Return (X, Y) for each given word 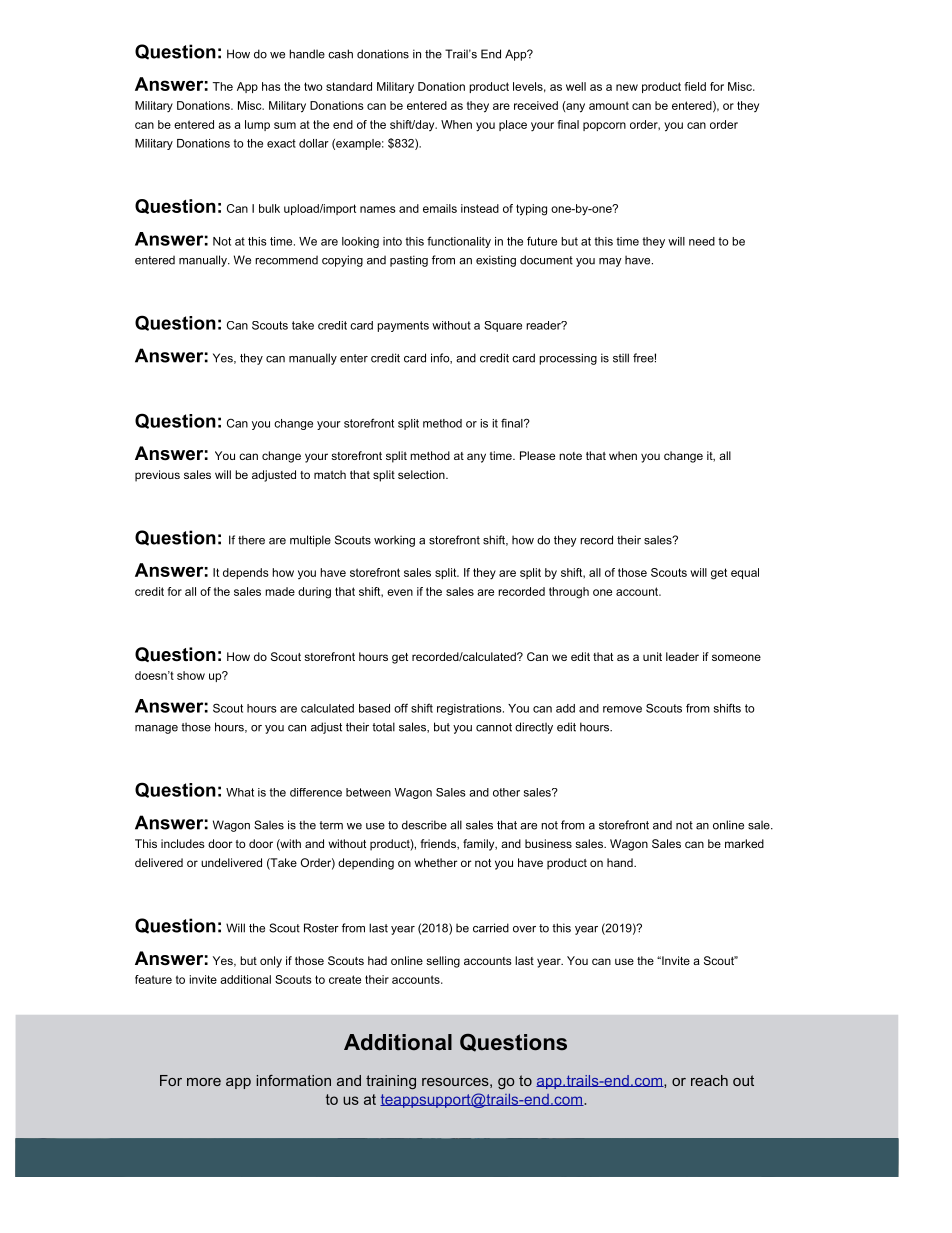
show (191, 675)
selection (422, 474)
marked (744, 843)
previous (157, 476)
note (570, 456)
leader (682, 656)
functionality (459, 242)
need (702, 241)
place (513, 125)
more (204, 1082)
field (695, 86)
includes (183, 843)
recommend (286, 260)
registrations (470, 709)
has (271, 86)
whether (436, 862)
